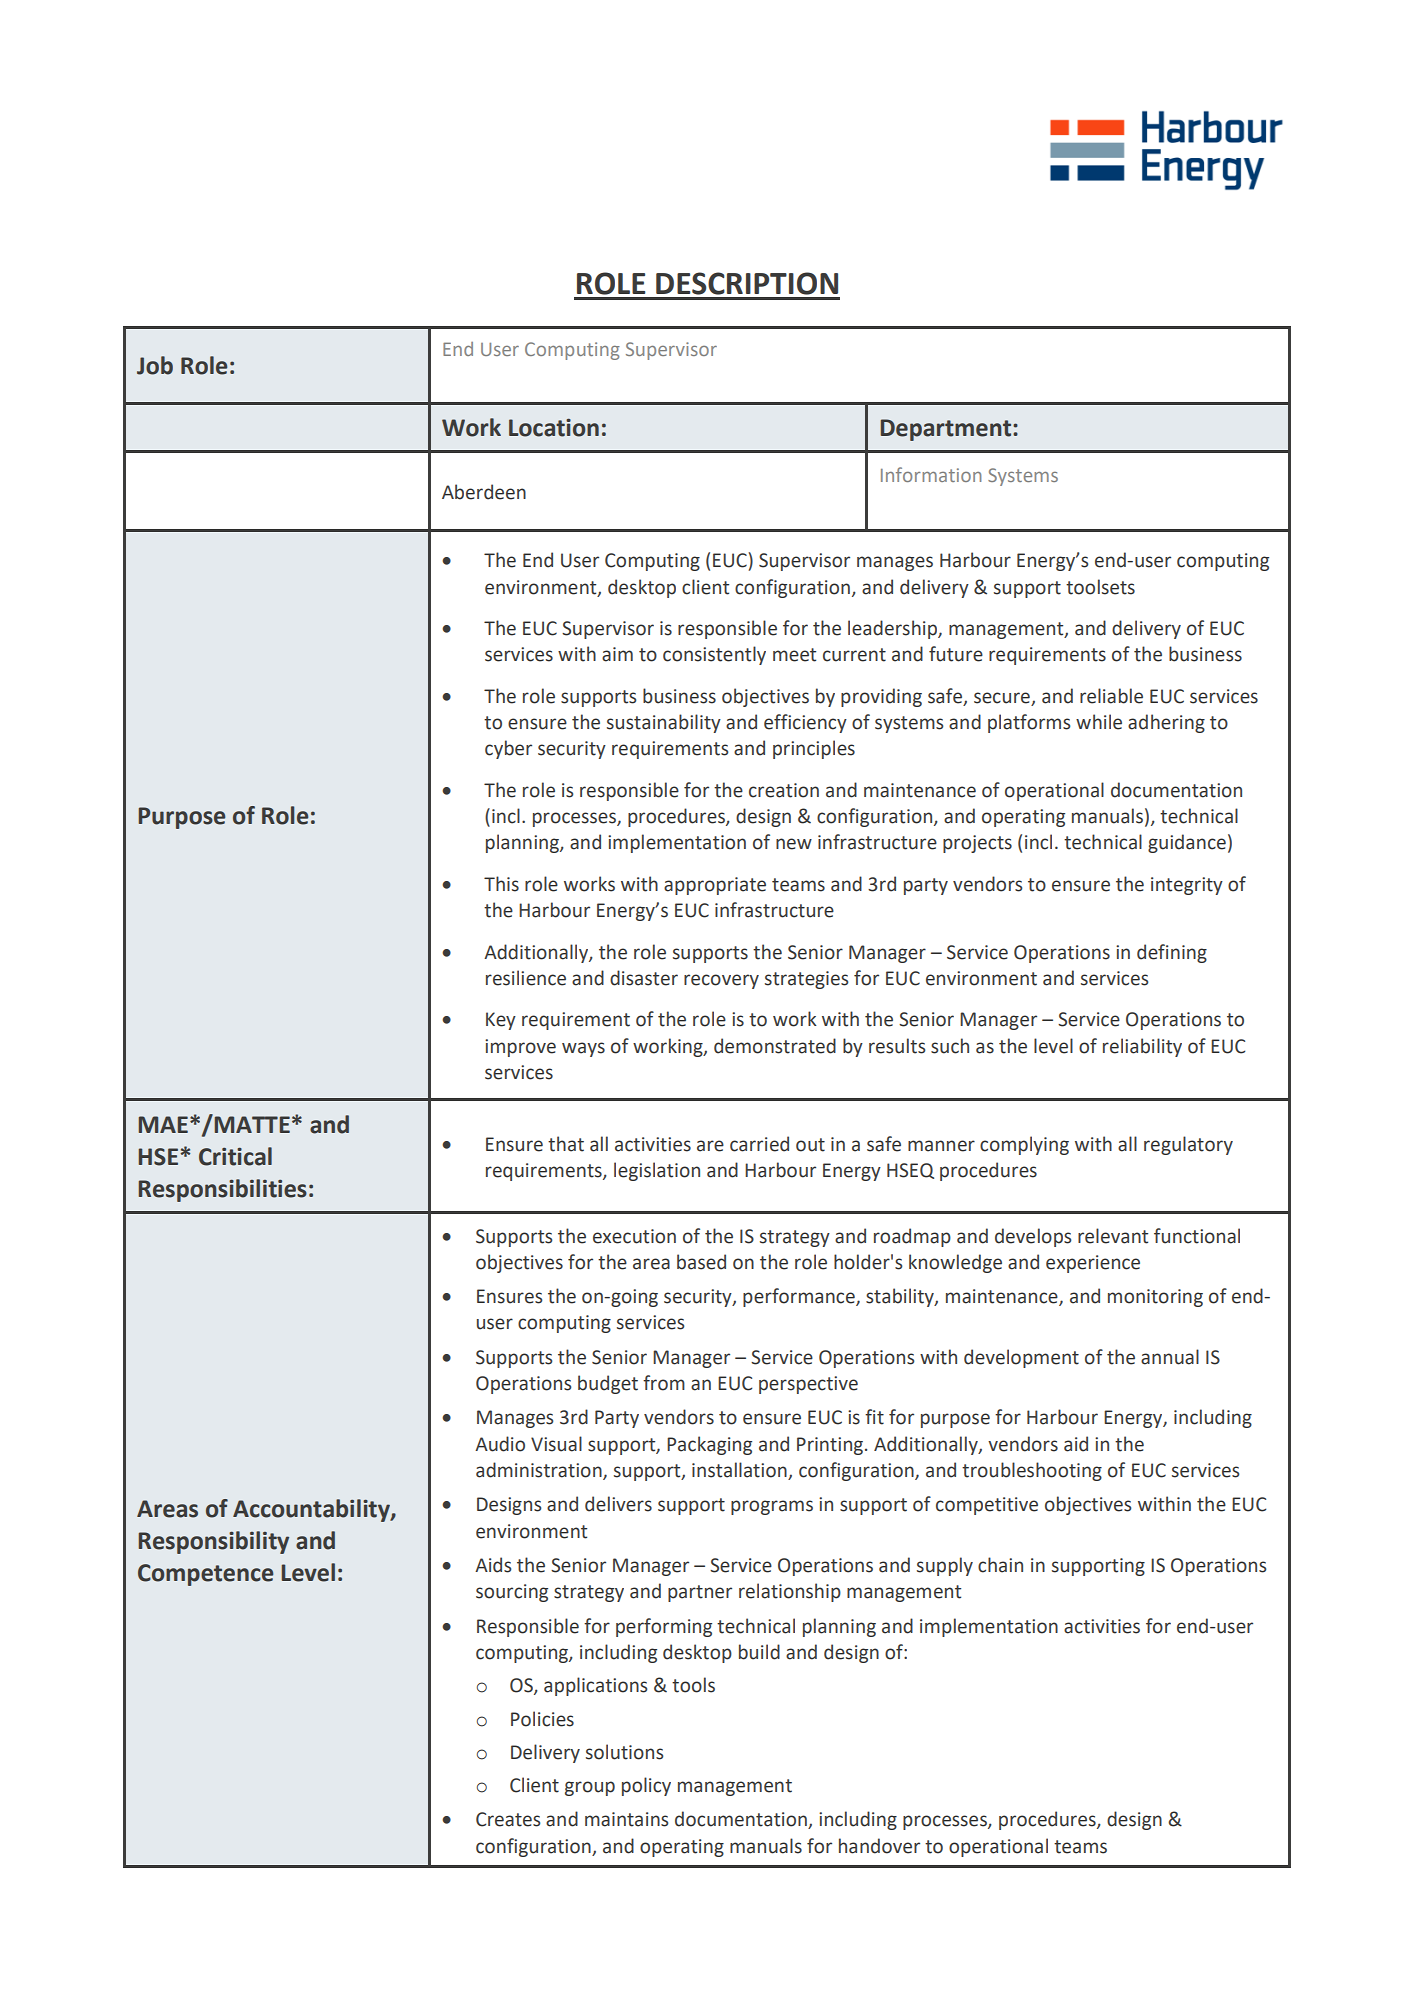 The width and height of the page is (1417, 2006). What do you see at coordinates (947, 430) in the page?
I see `Department` at bounding box center [947, 430].
